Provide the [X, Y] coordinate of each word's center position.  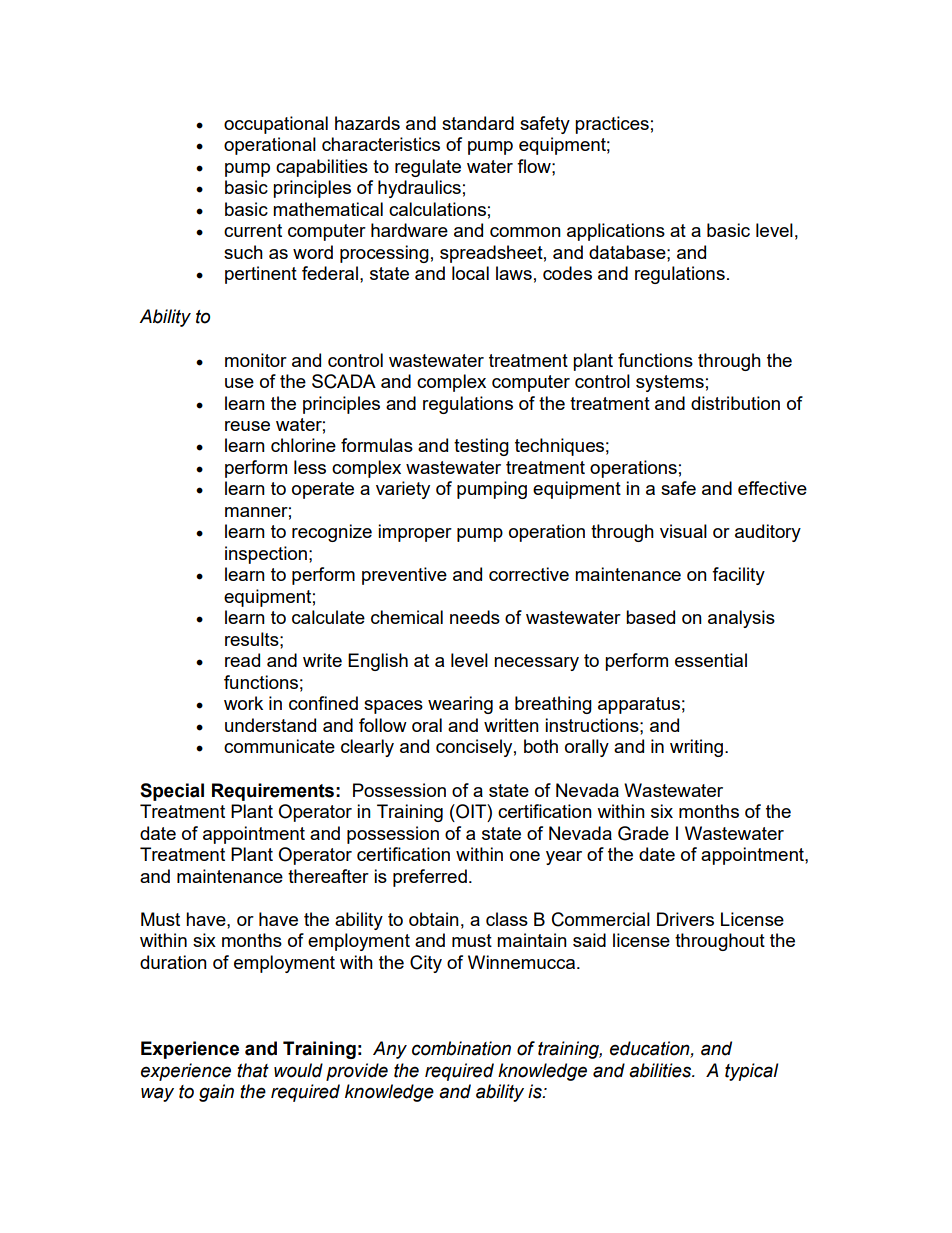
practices [612, 125]
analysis [741, 619]
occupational [276, 125]
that [253, 1070]
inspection [266, 555]
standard [478, 123]
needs [475, 617]
